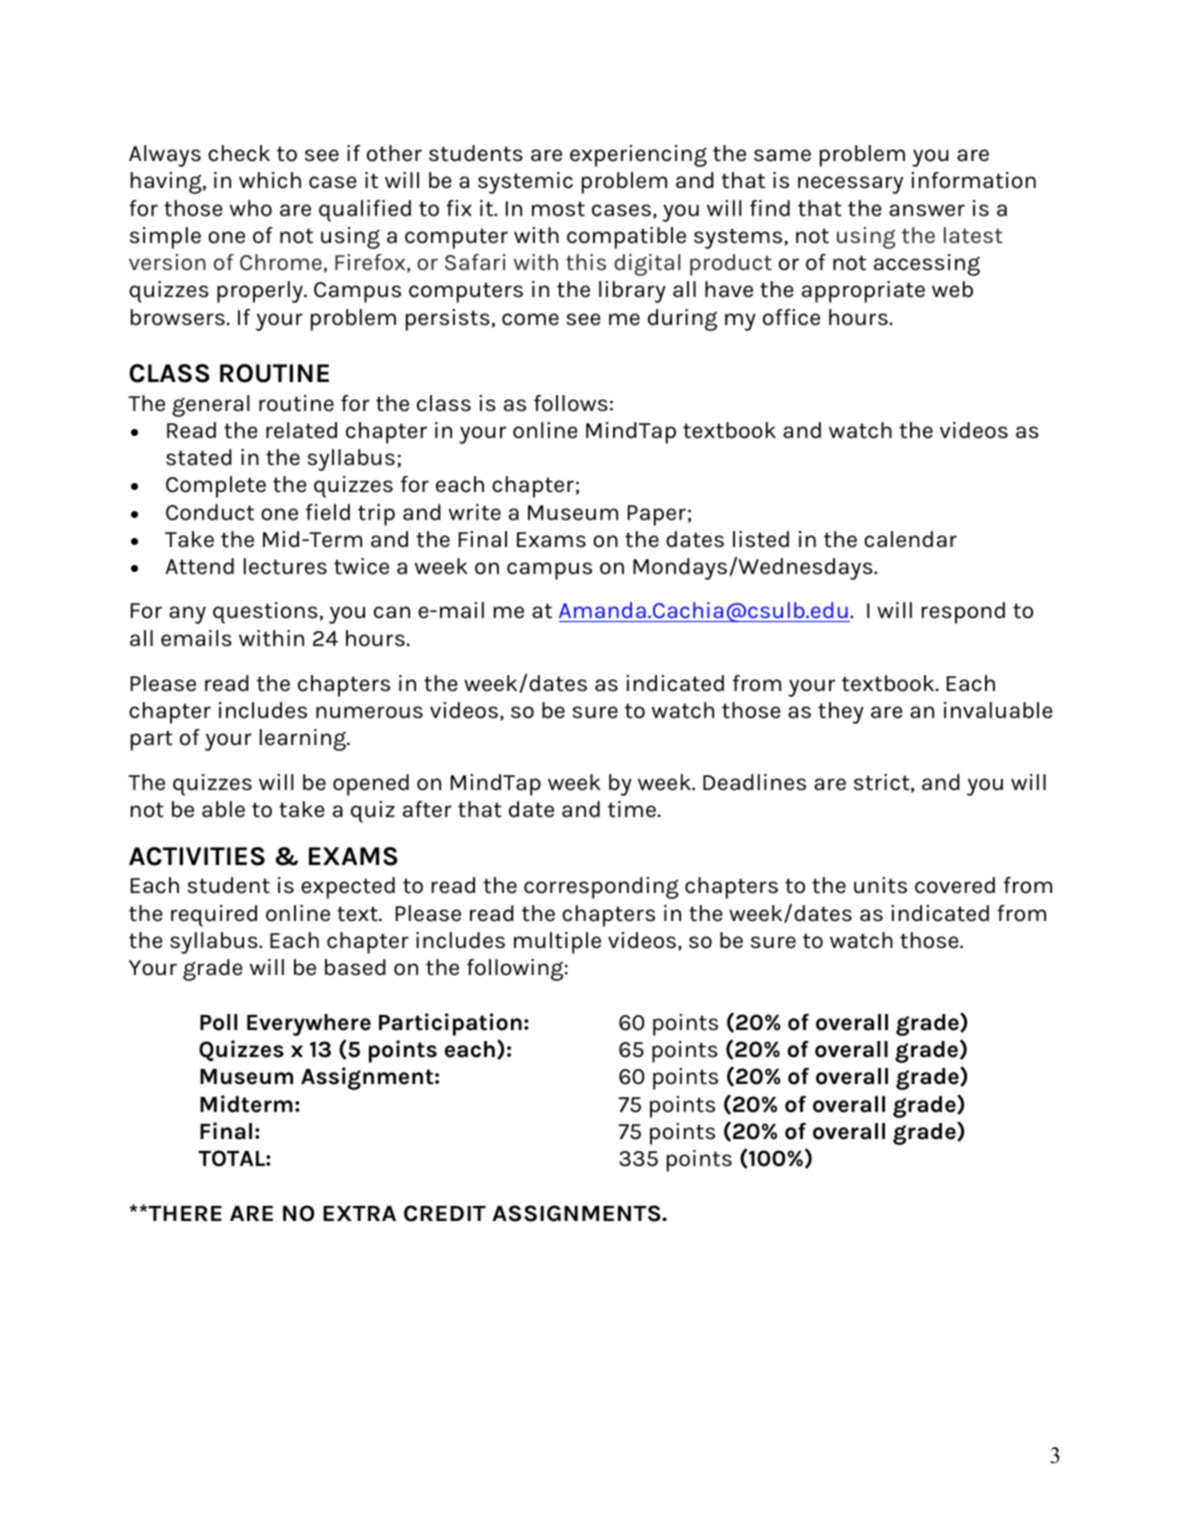 The image size is (1189, 1538). Describe the element at coordinates (197, 856) in the screenshot. I see `ACTIVITIES` at that location.
